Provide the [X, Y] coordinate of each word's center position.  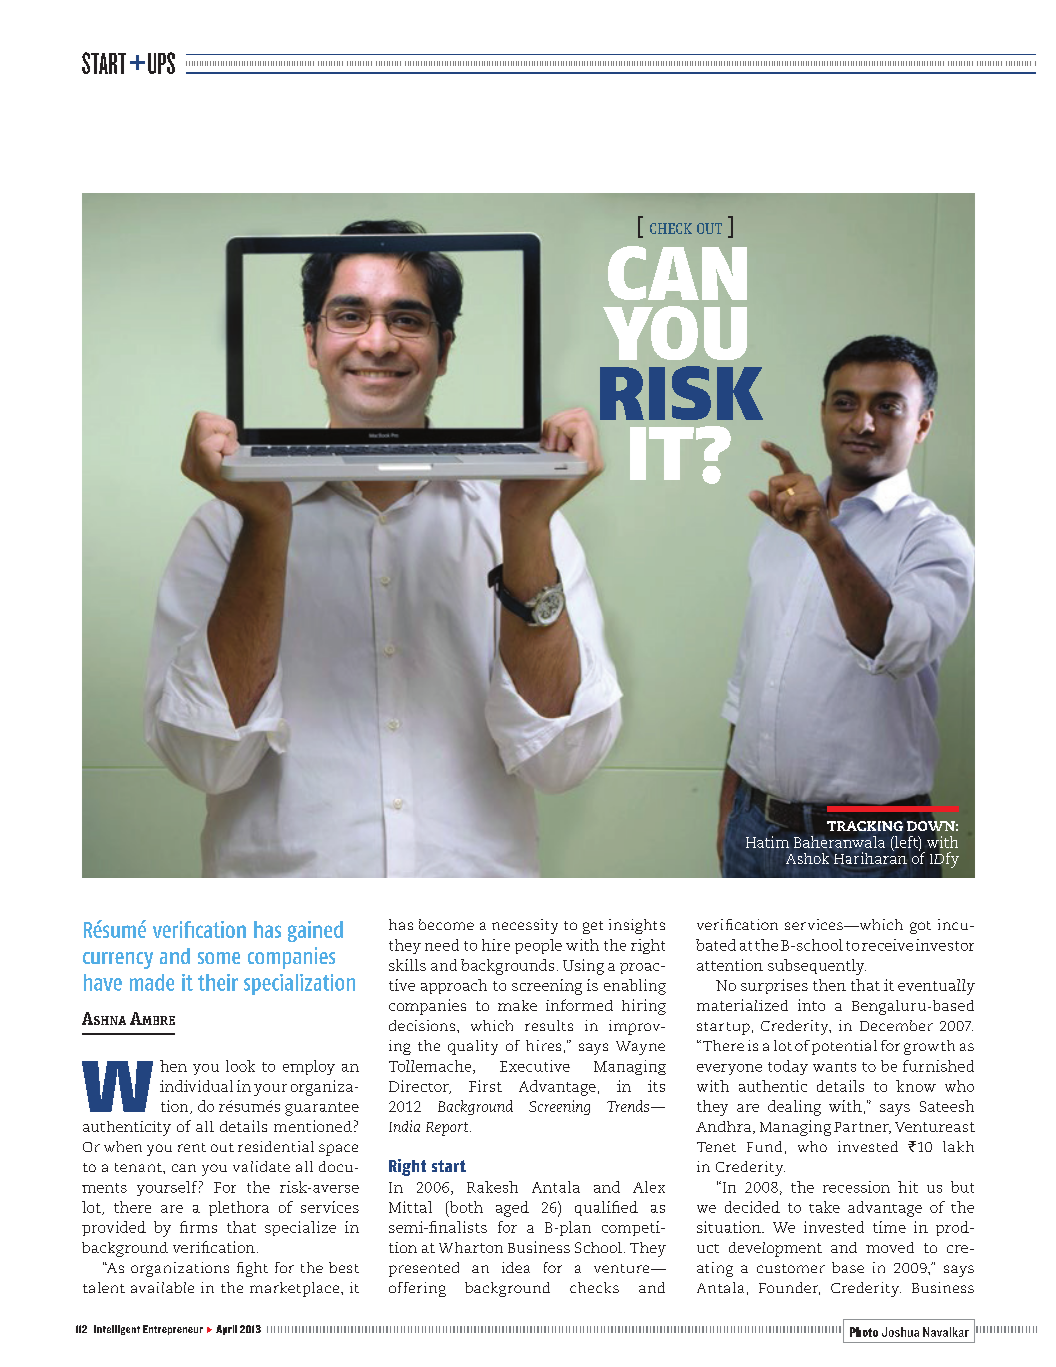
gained [315, 931]
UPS [161, 63]
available [162, 1287]
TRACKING [865, 826]
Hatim [767, 842]
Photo [864, 1332]
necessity [525, 926]
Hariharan [870, 857]
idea [516, 1267]
